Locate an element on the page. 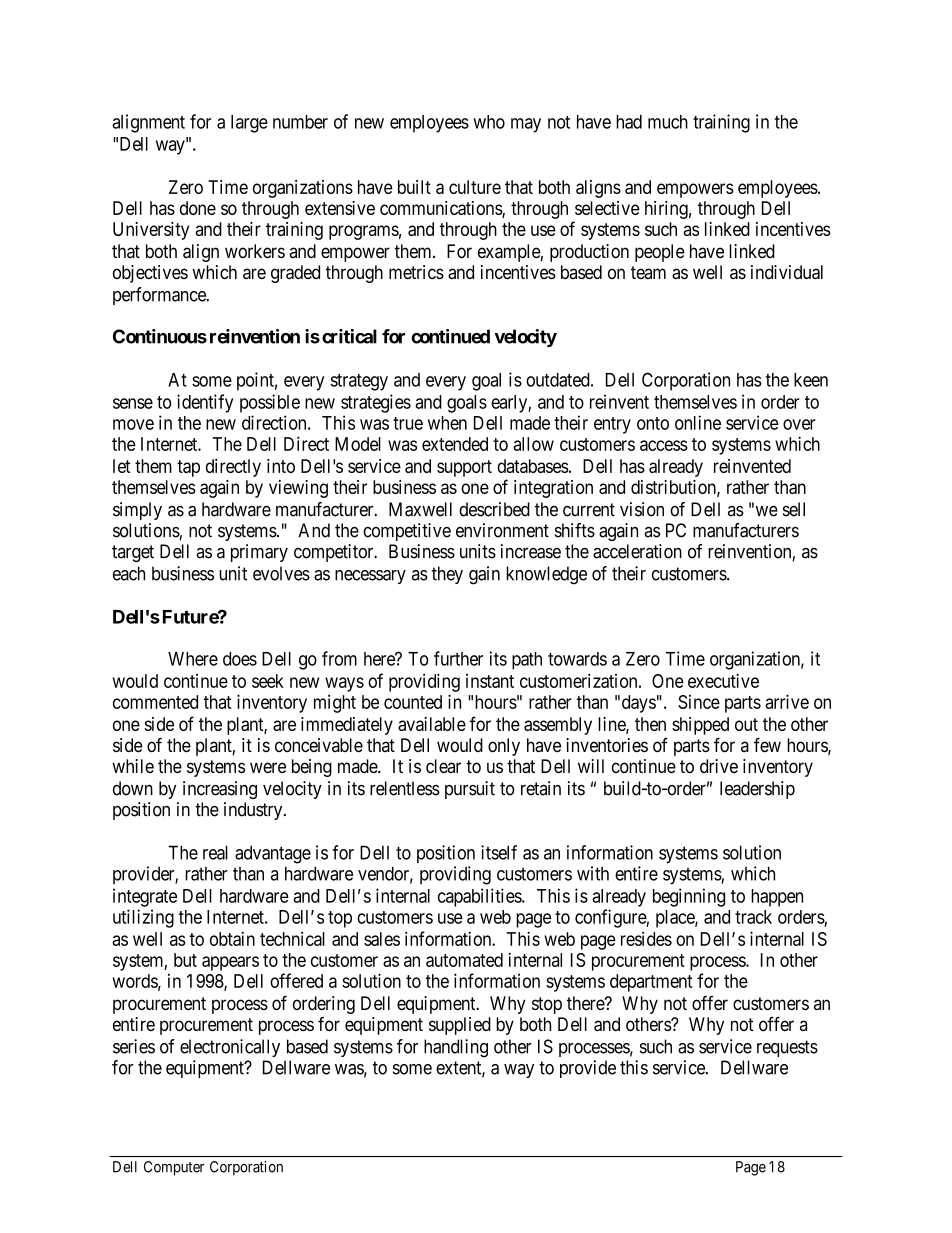 The width and height of the page is (952, 1233). sell is located at coordinates (794, 509).
